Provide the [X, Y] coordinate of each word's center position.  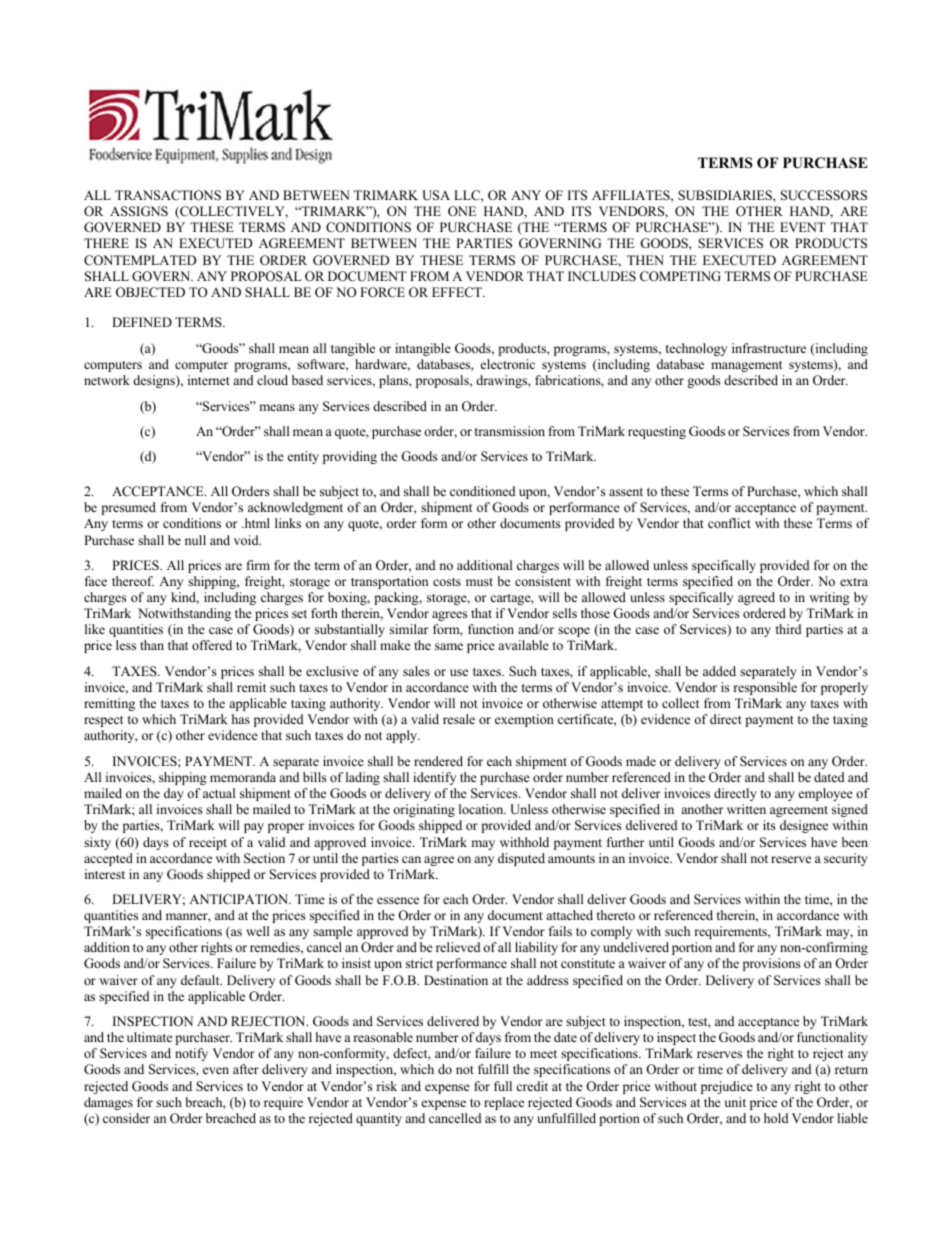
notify [191, 1054]
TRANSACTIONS [168, 195]
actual [219, 793]
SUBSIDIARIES [726, 195]
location [482, 809]
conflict [729, 523]
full [503, 1086]
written [746, 809]
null [195, 540]
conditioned [482, 491]
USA [436, 195]
